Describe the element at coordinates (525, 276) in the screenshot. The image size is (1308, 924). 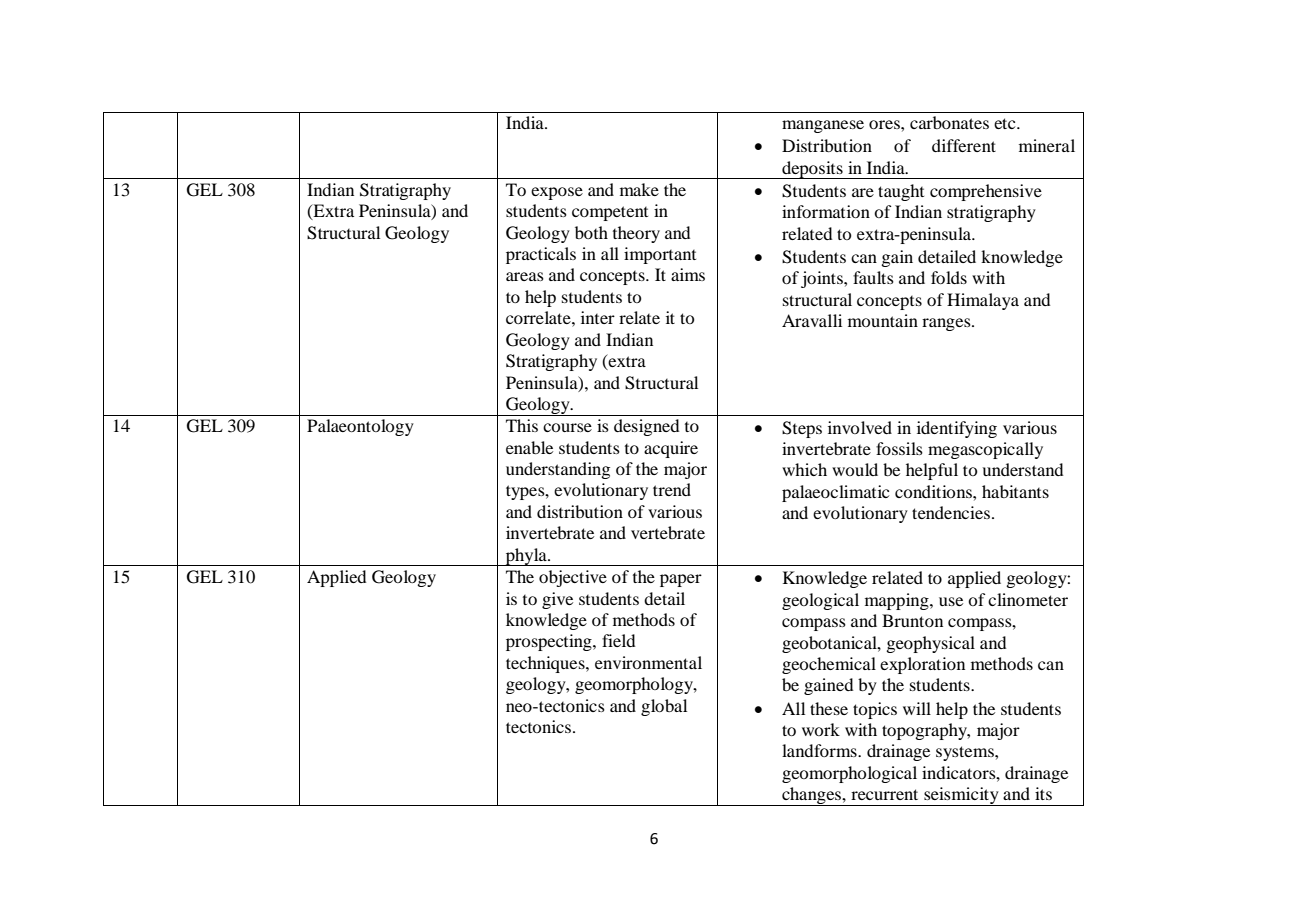
I see `areas` at that location.
